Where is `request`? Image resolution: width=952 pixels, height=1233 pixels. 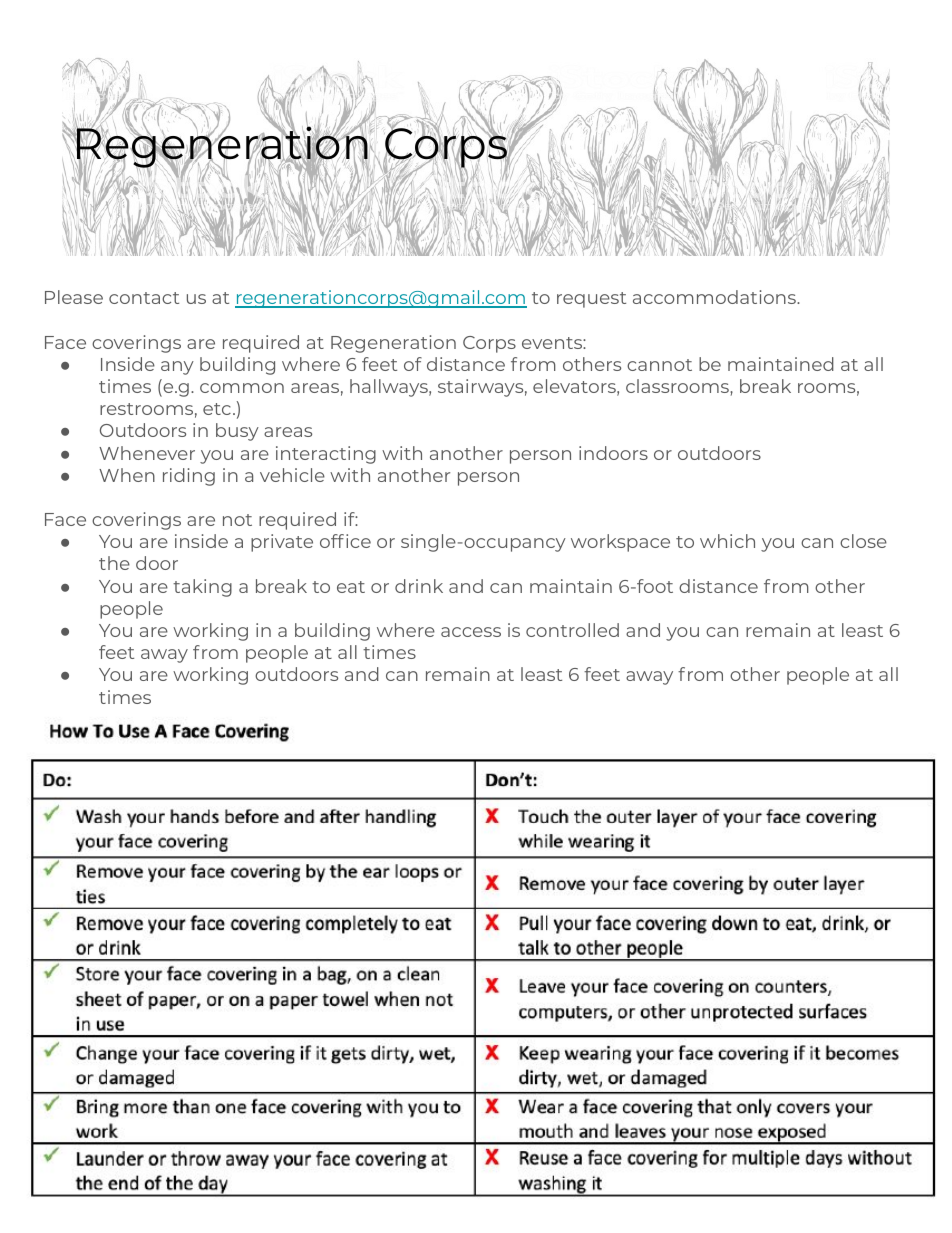
request is located at coordinates (591, 300).
